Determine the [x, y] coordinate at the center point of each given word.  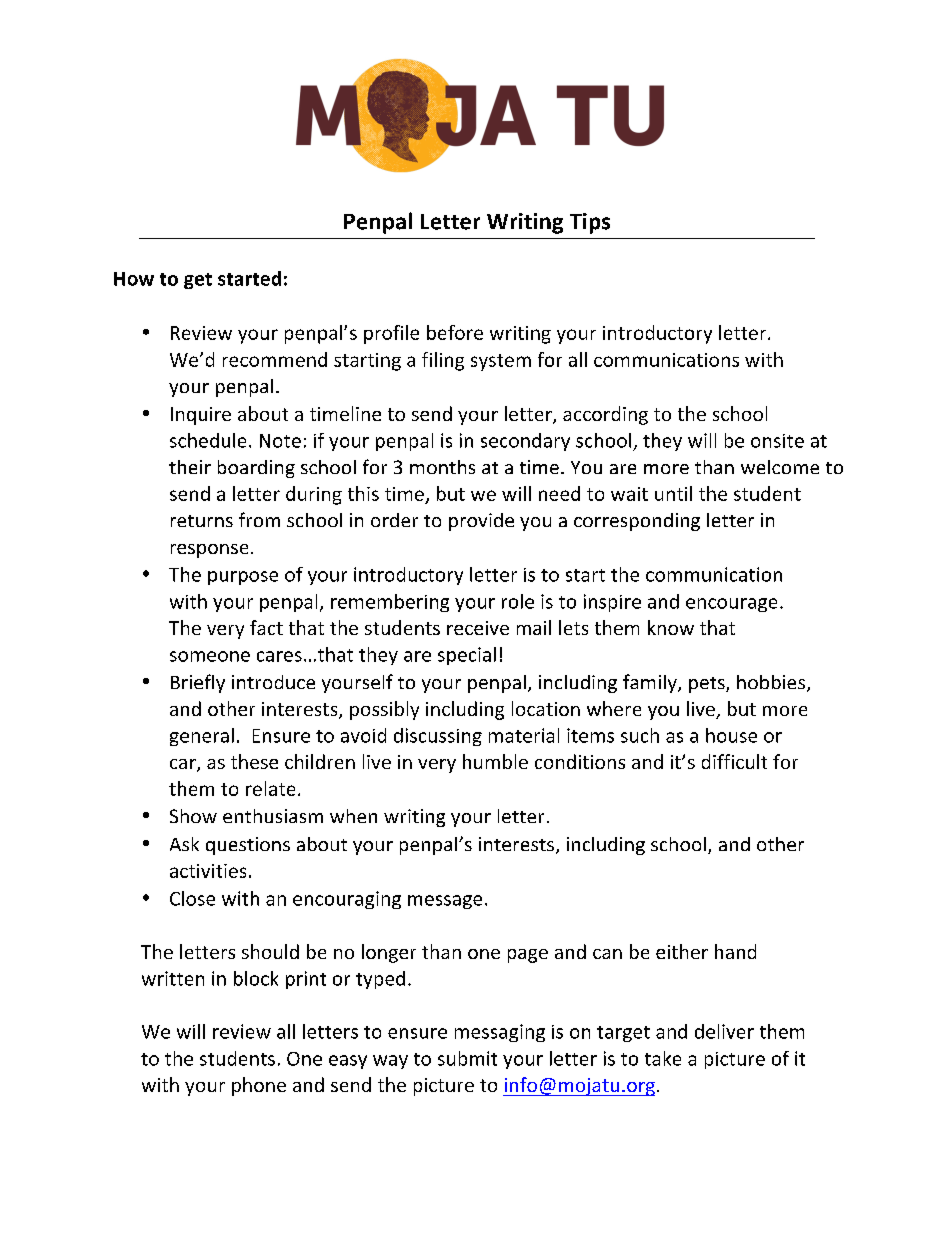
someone [210, 656]
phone [259, 1086]
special [467, 656]
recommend [275, 359]
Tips [590, 223]
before [455, 332]
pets [708, 685]
